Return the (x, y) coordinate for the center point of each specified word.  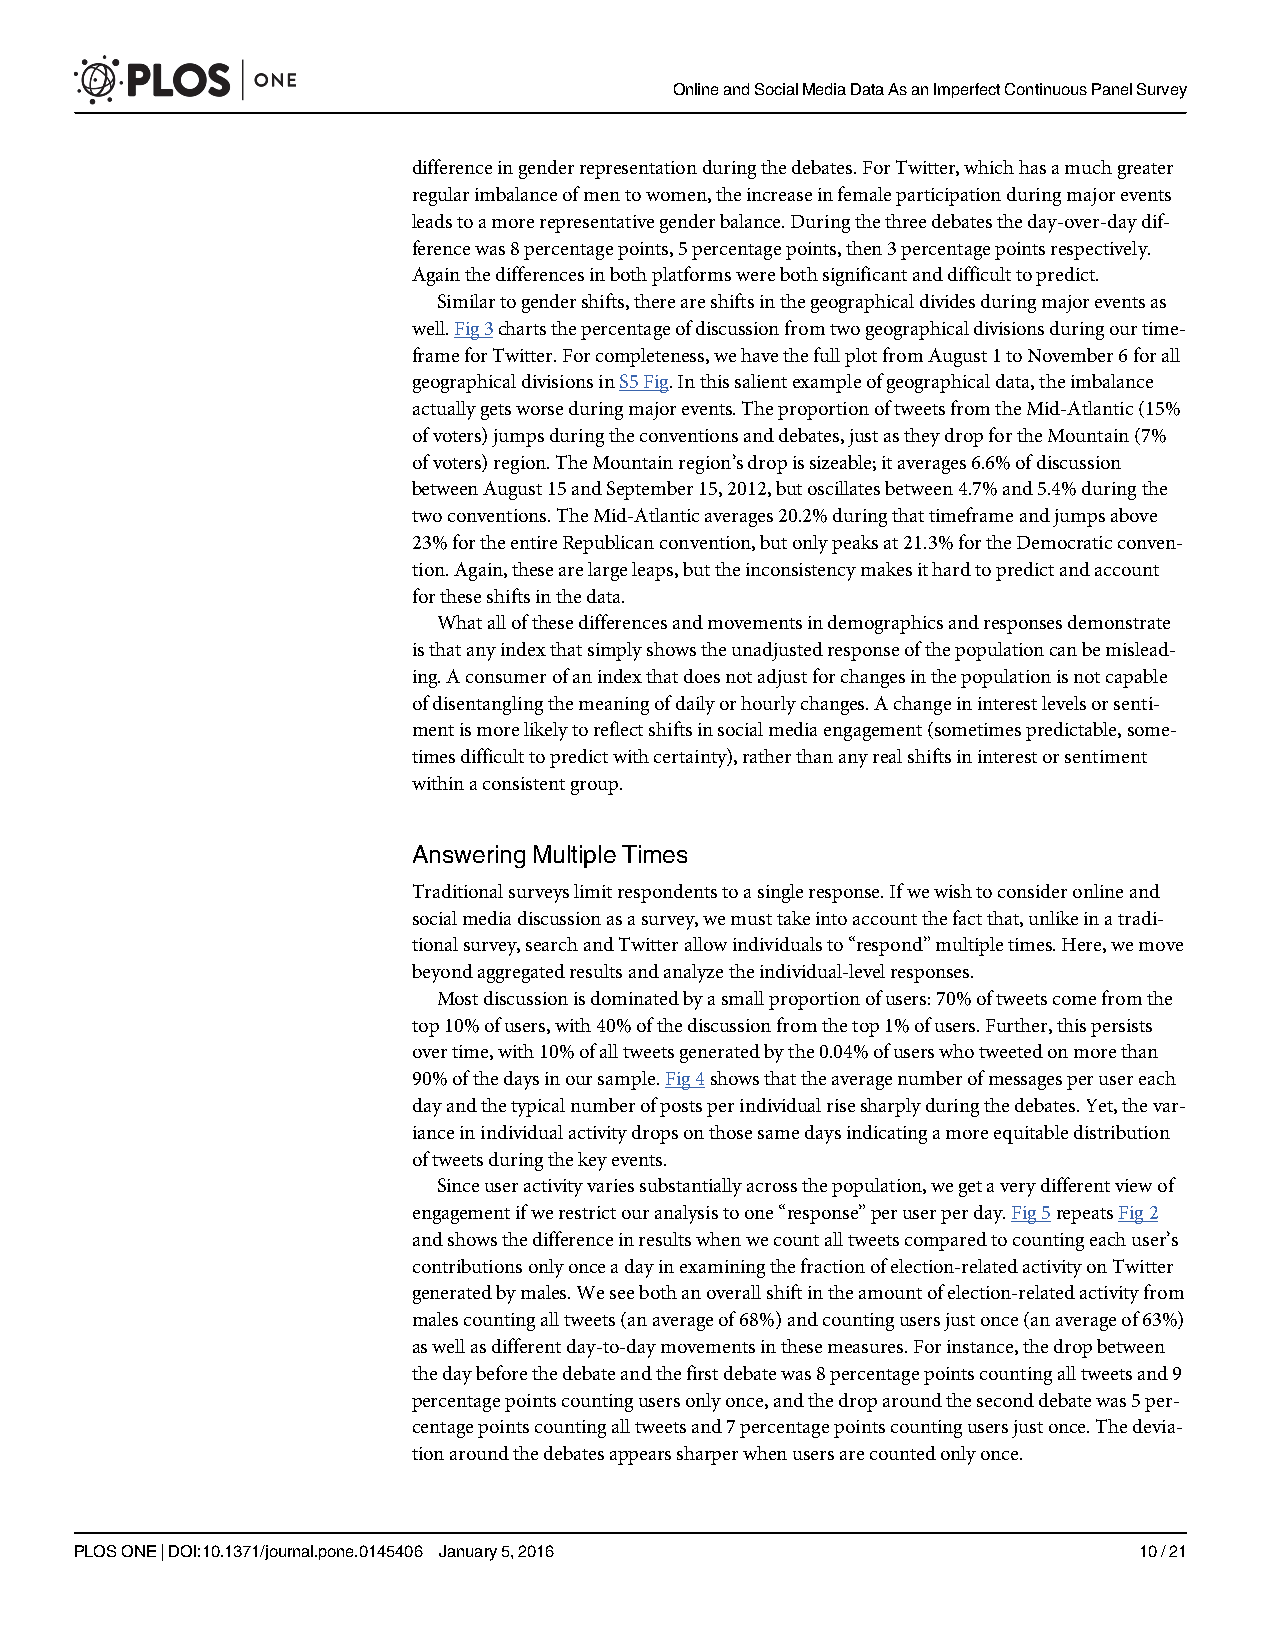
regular (441, 196)
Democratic (1064, 542)
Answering (469, 856)
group (596, 788)
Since (458, 1185)
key (592, 1161)
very (1018, 1190)
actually (444, 410)
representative (597, 224)
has (1032, 167)
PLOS (95, 1551)
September (650, 490)
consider (1032, 891)
